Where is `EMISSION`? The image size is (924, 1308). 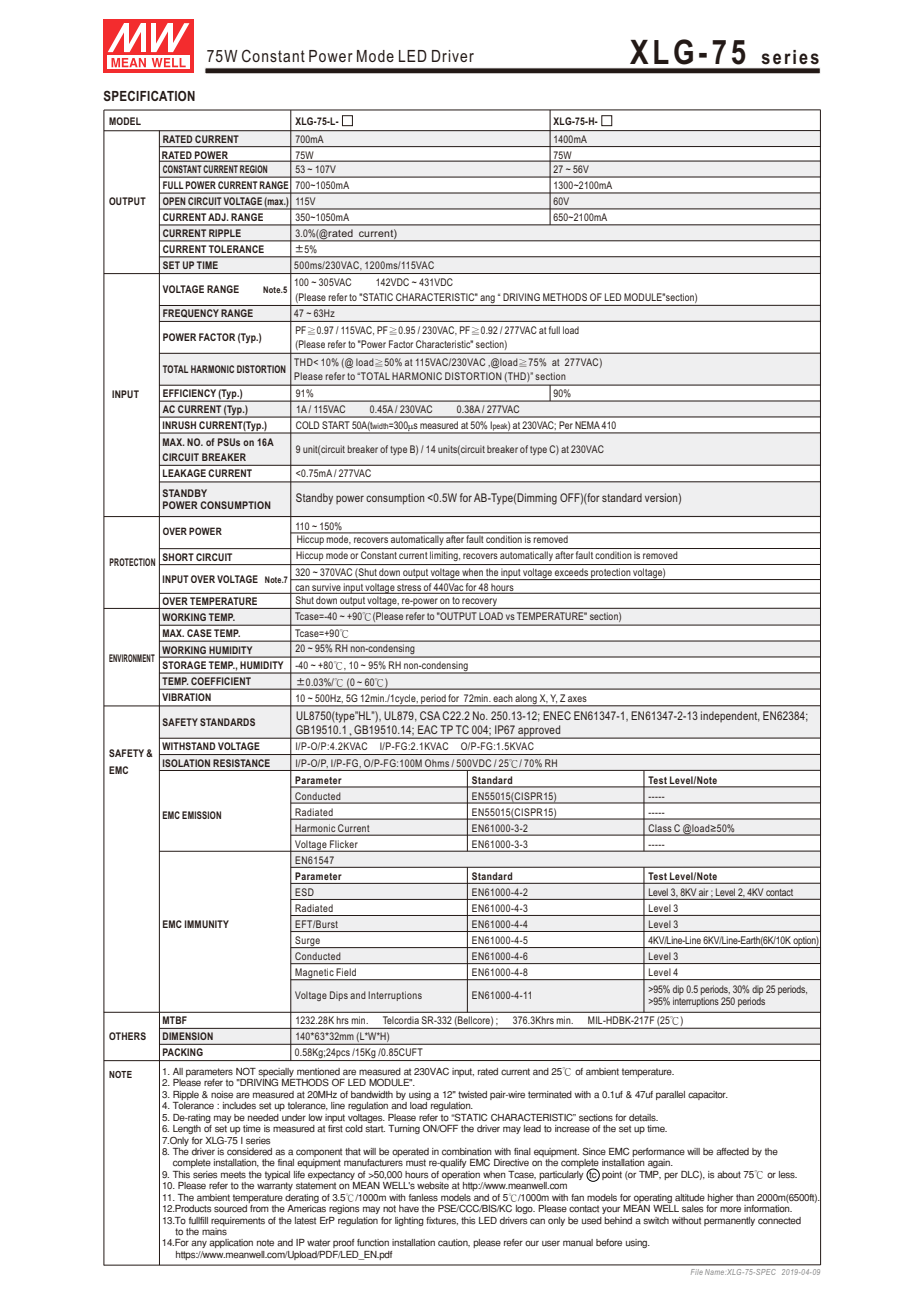 EMISSION is located at coordinates (201, 815).
